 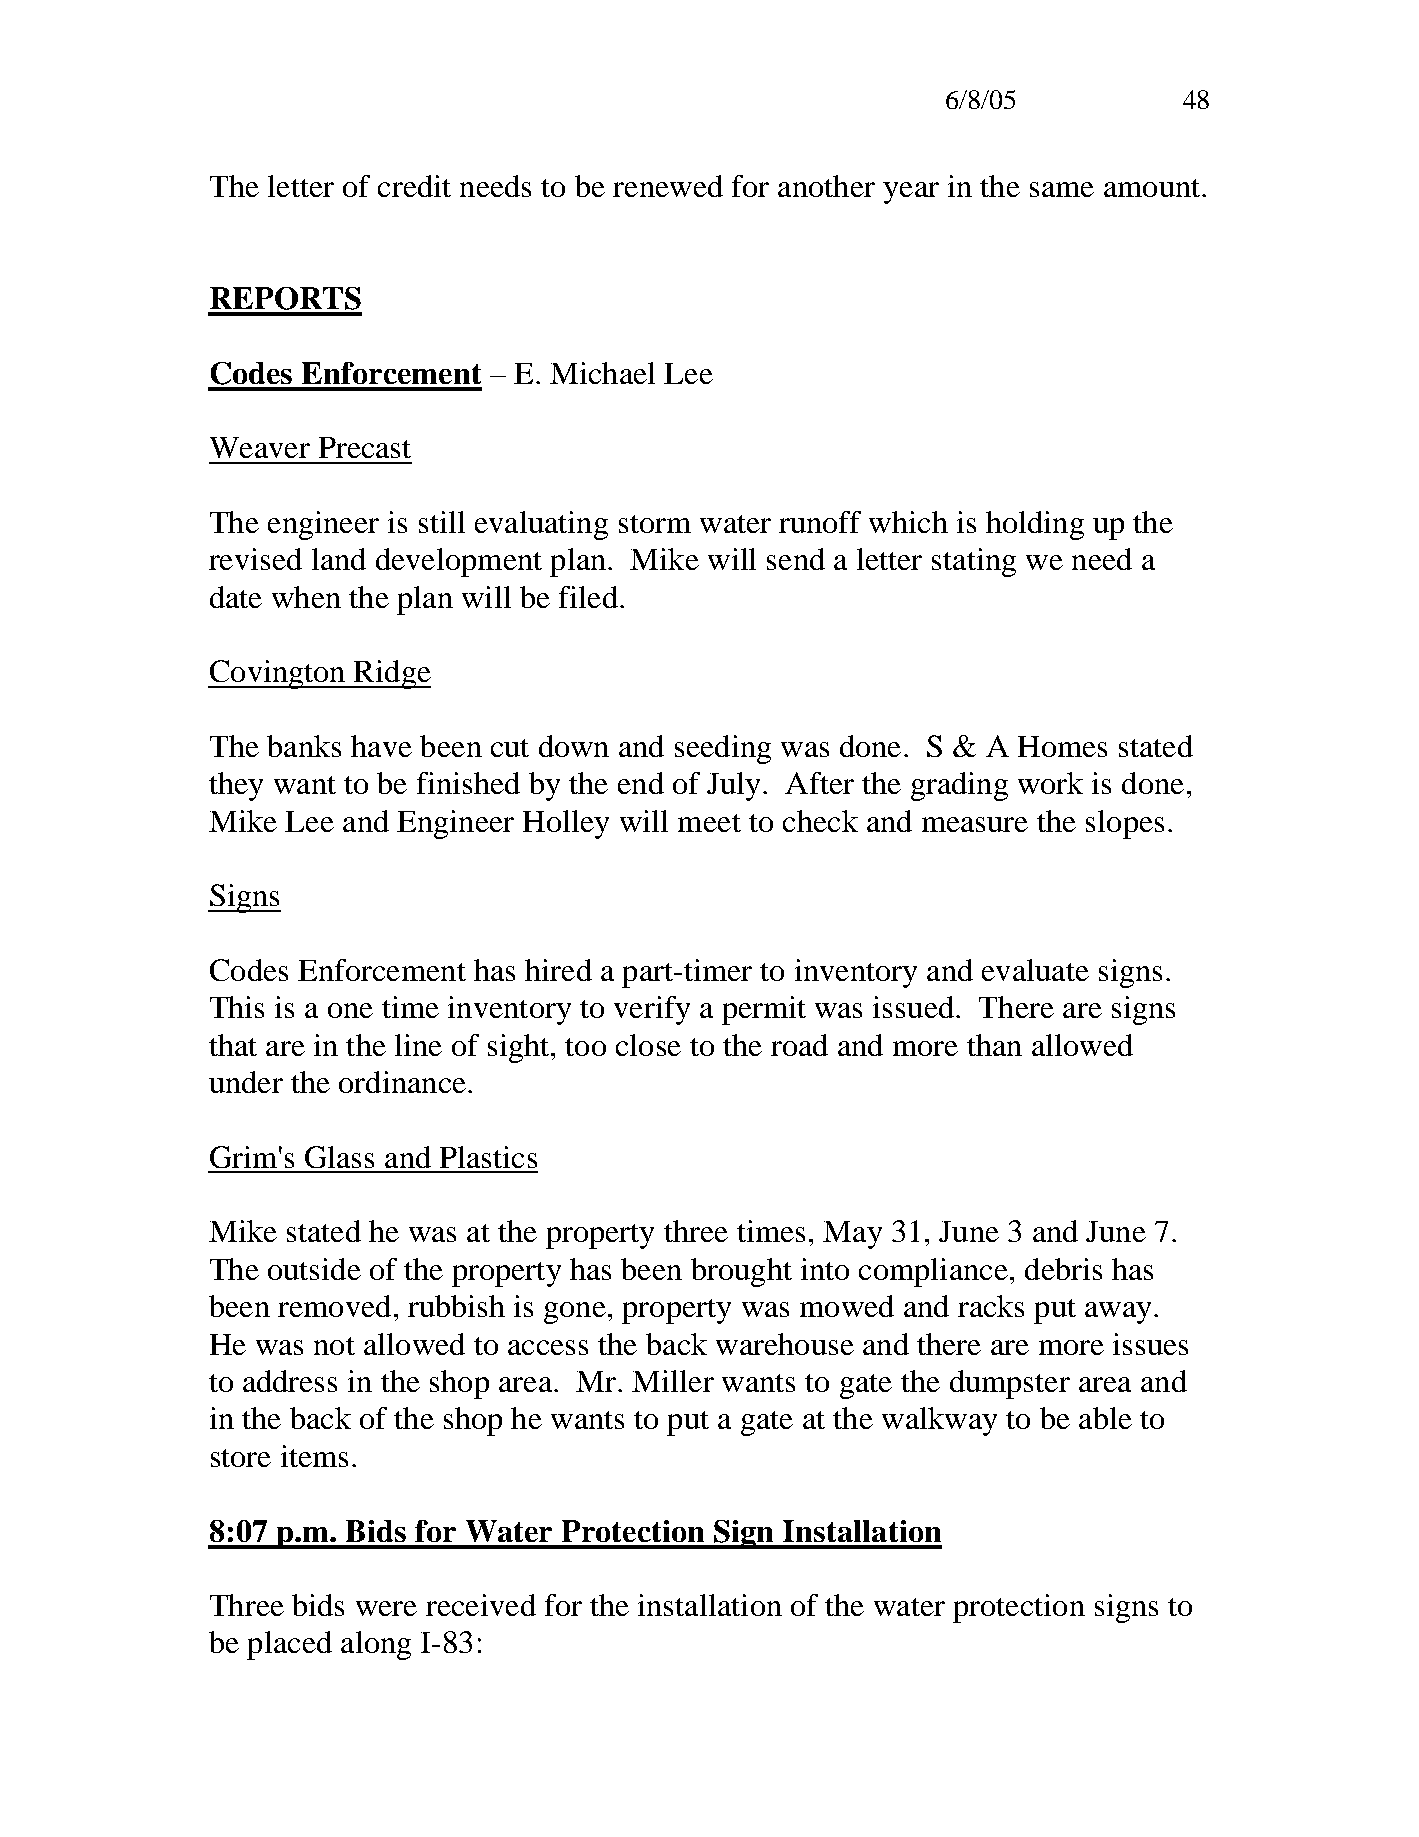 I want to click on than, so click(x=994, y=1045).
